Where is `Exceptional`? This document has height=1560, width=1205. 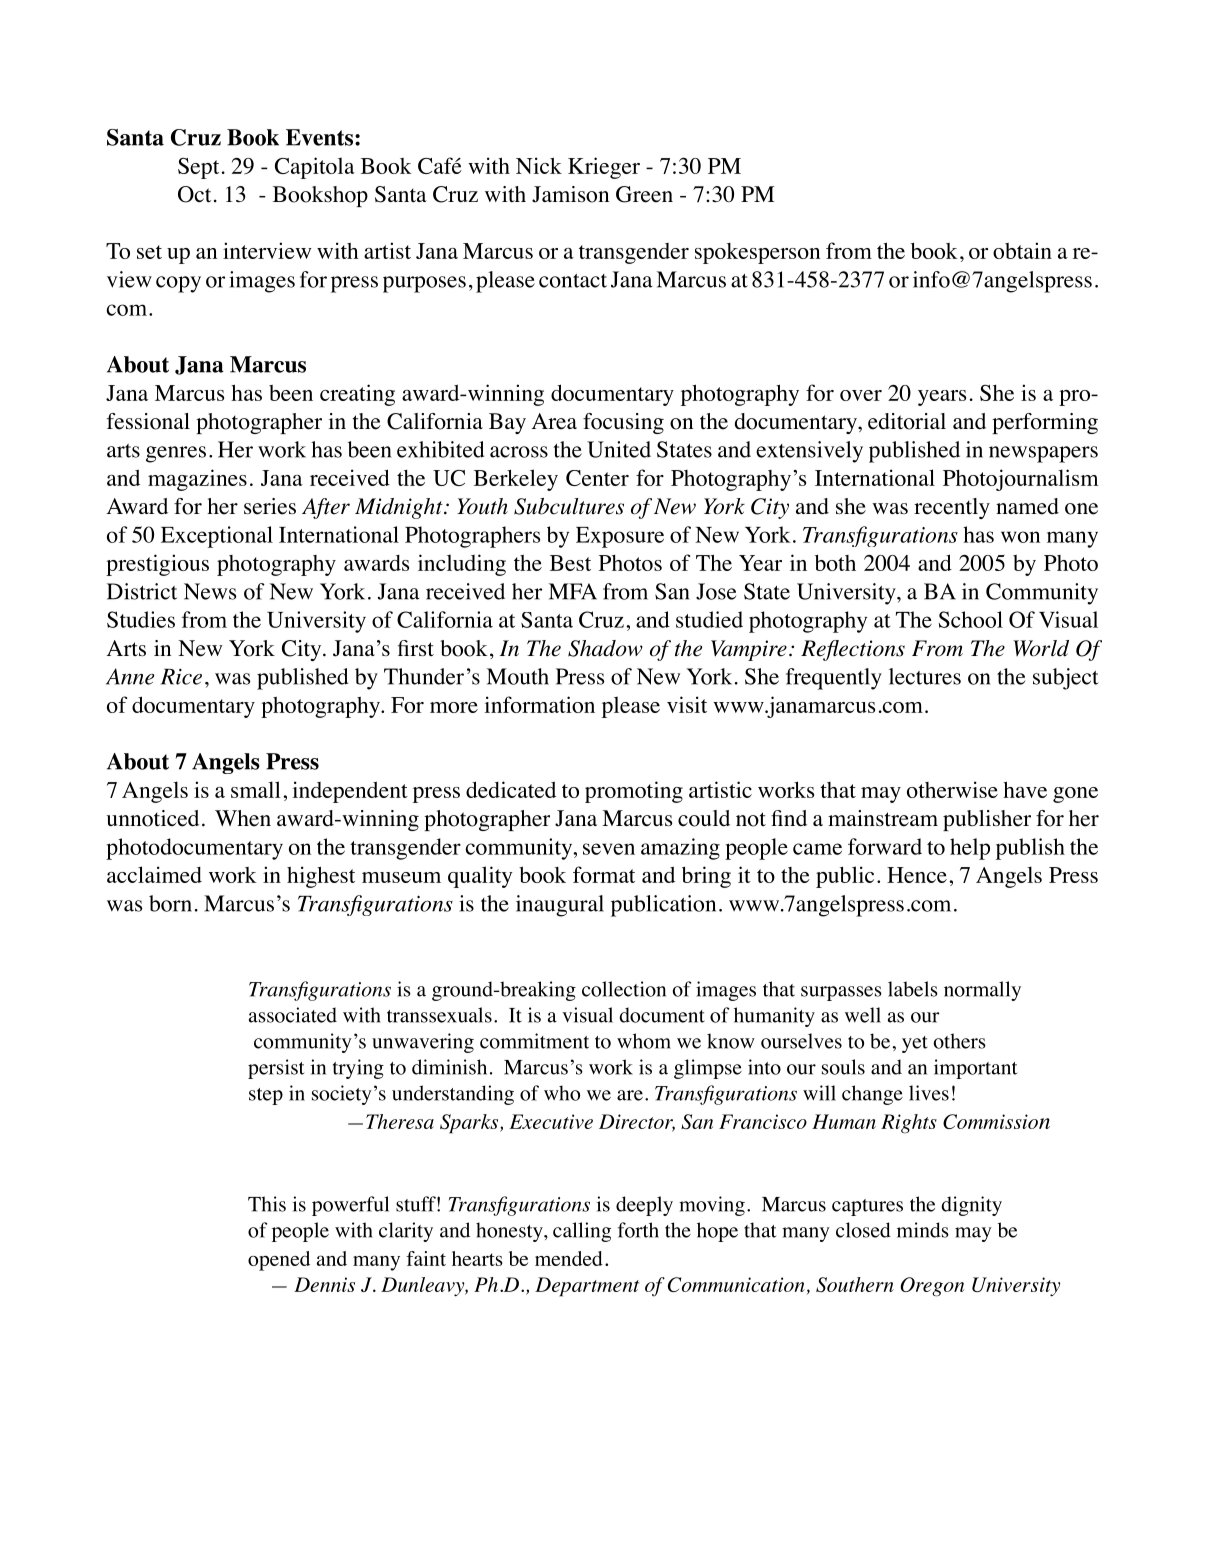 Exceptional is located at coordinates (217, 537).
